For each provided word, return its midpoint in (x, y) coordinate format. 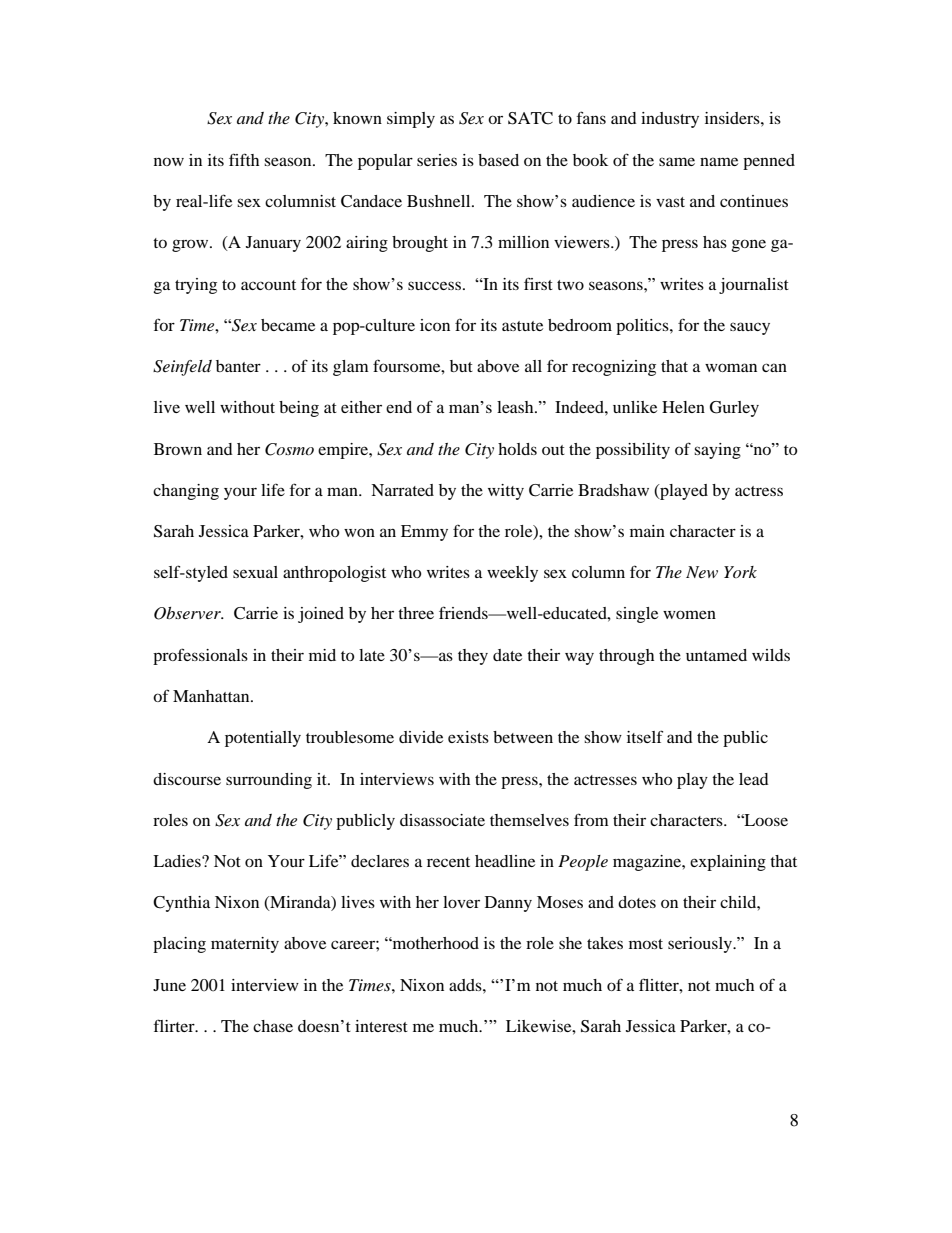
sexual (255, 572)
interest (381, 1026)
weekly (512, 574)
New (702, 572)
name (719, 161)
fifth (244, 159)
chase (273, 1026)
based (498, 160)
